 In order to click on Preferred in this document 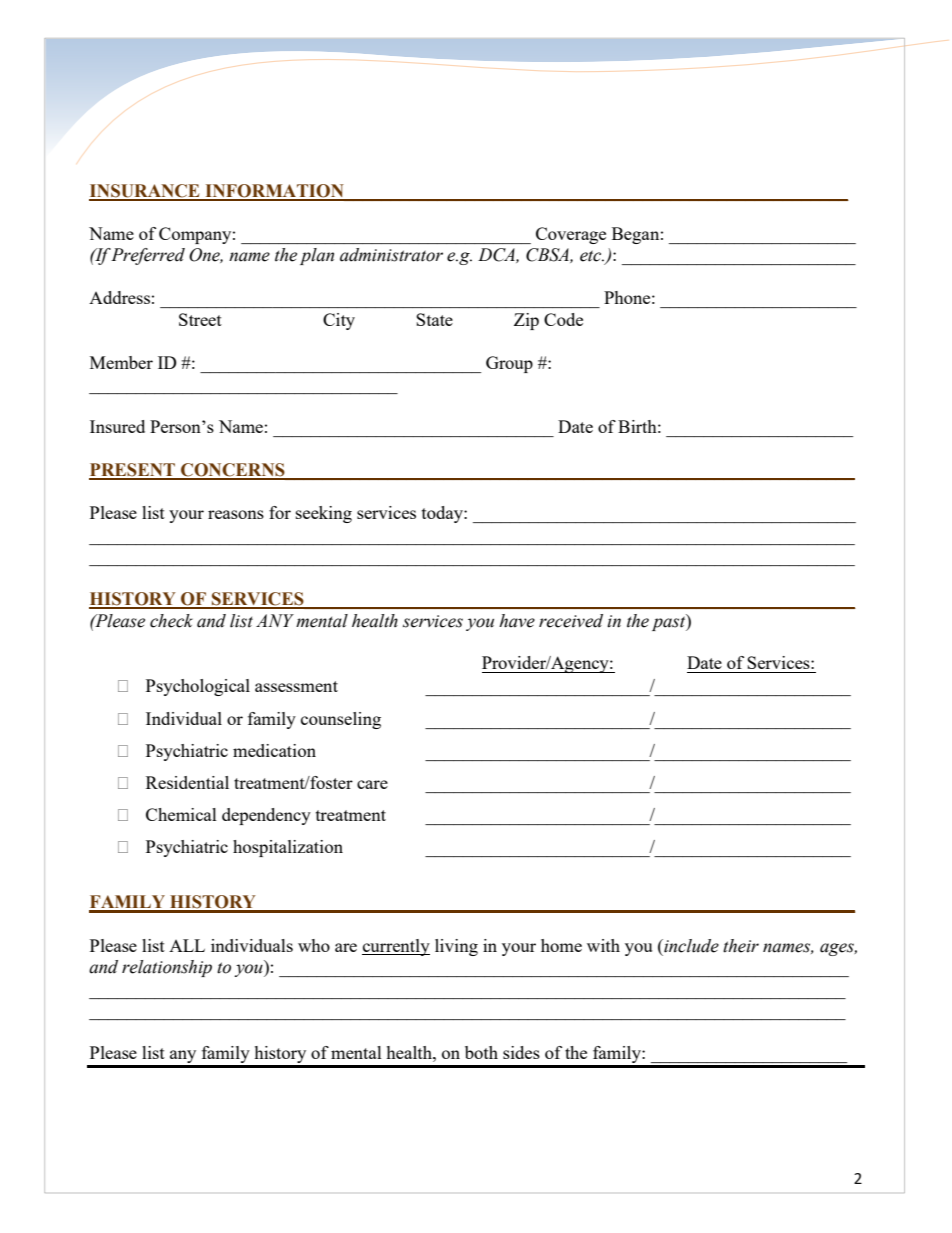, I will do `click(147, 256)`.
